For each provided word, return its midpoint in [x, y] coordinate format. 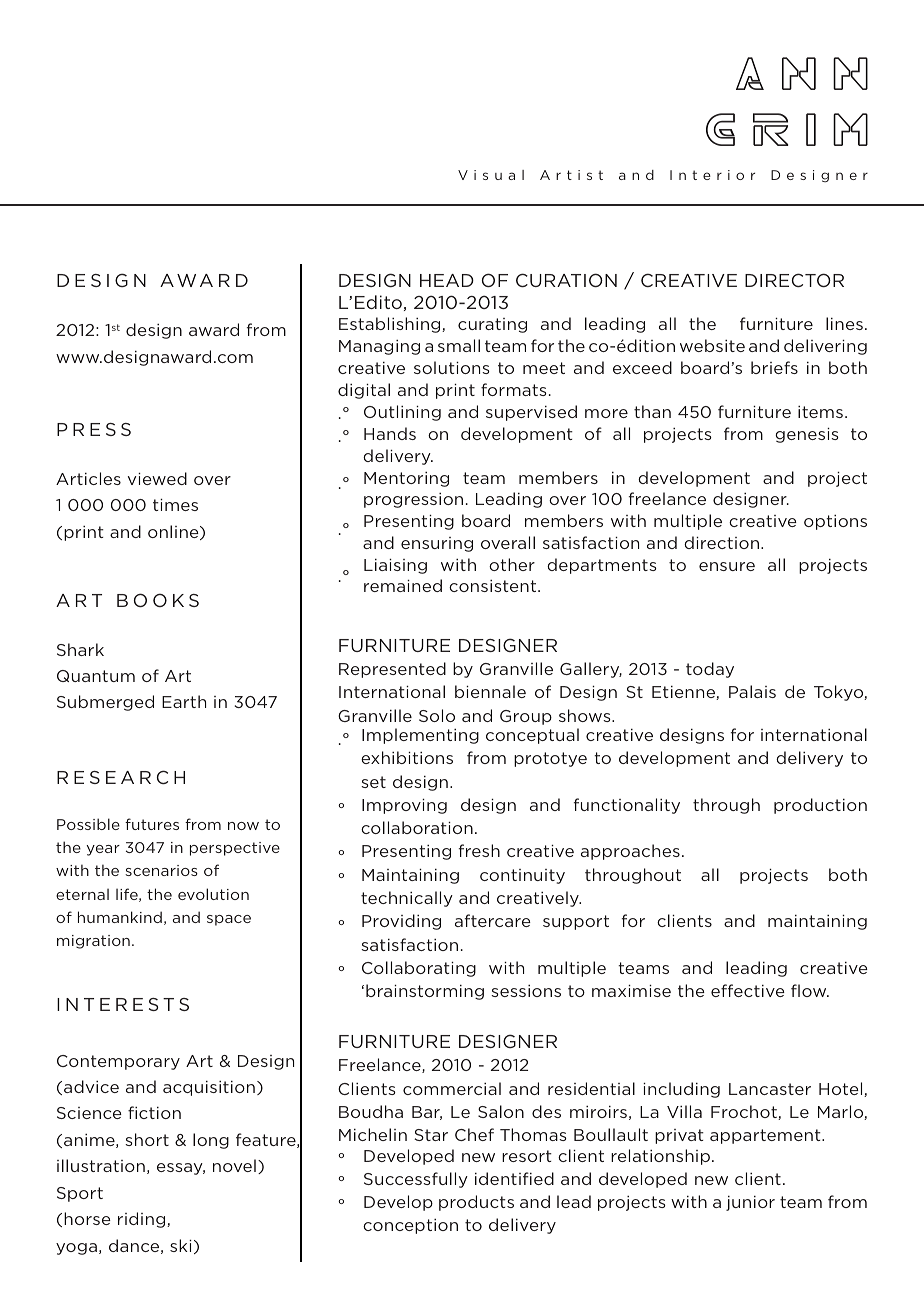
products [476, 1203]
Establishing [391, 325]
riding [143, 1220]
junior [750, 1203]
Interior [712, 175]
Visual [491, 175]
